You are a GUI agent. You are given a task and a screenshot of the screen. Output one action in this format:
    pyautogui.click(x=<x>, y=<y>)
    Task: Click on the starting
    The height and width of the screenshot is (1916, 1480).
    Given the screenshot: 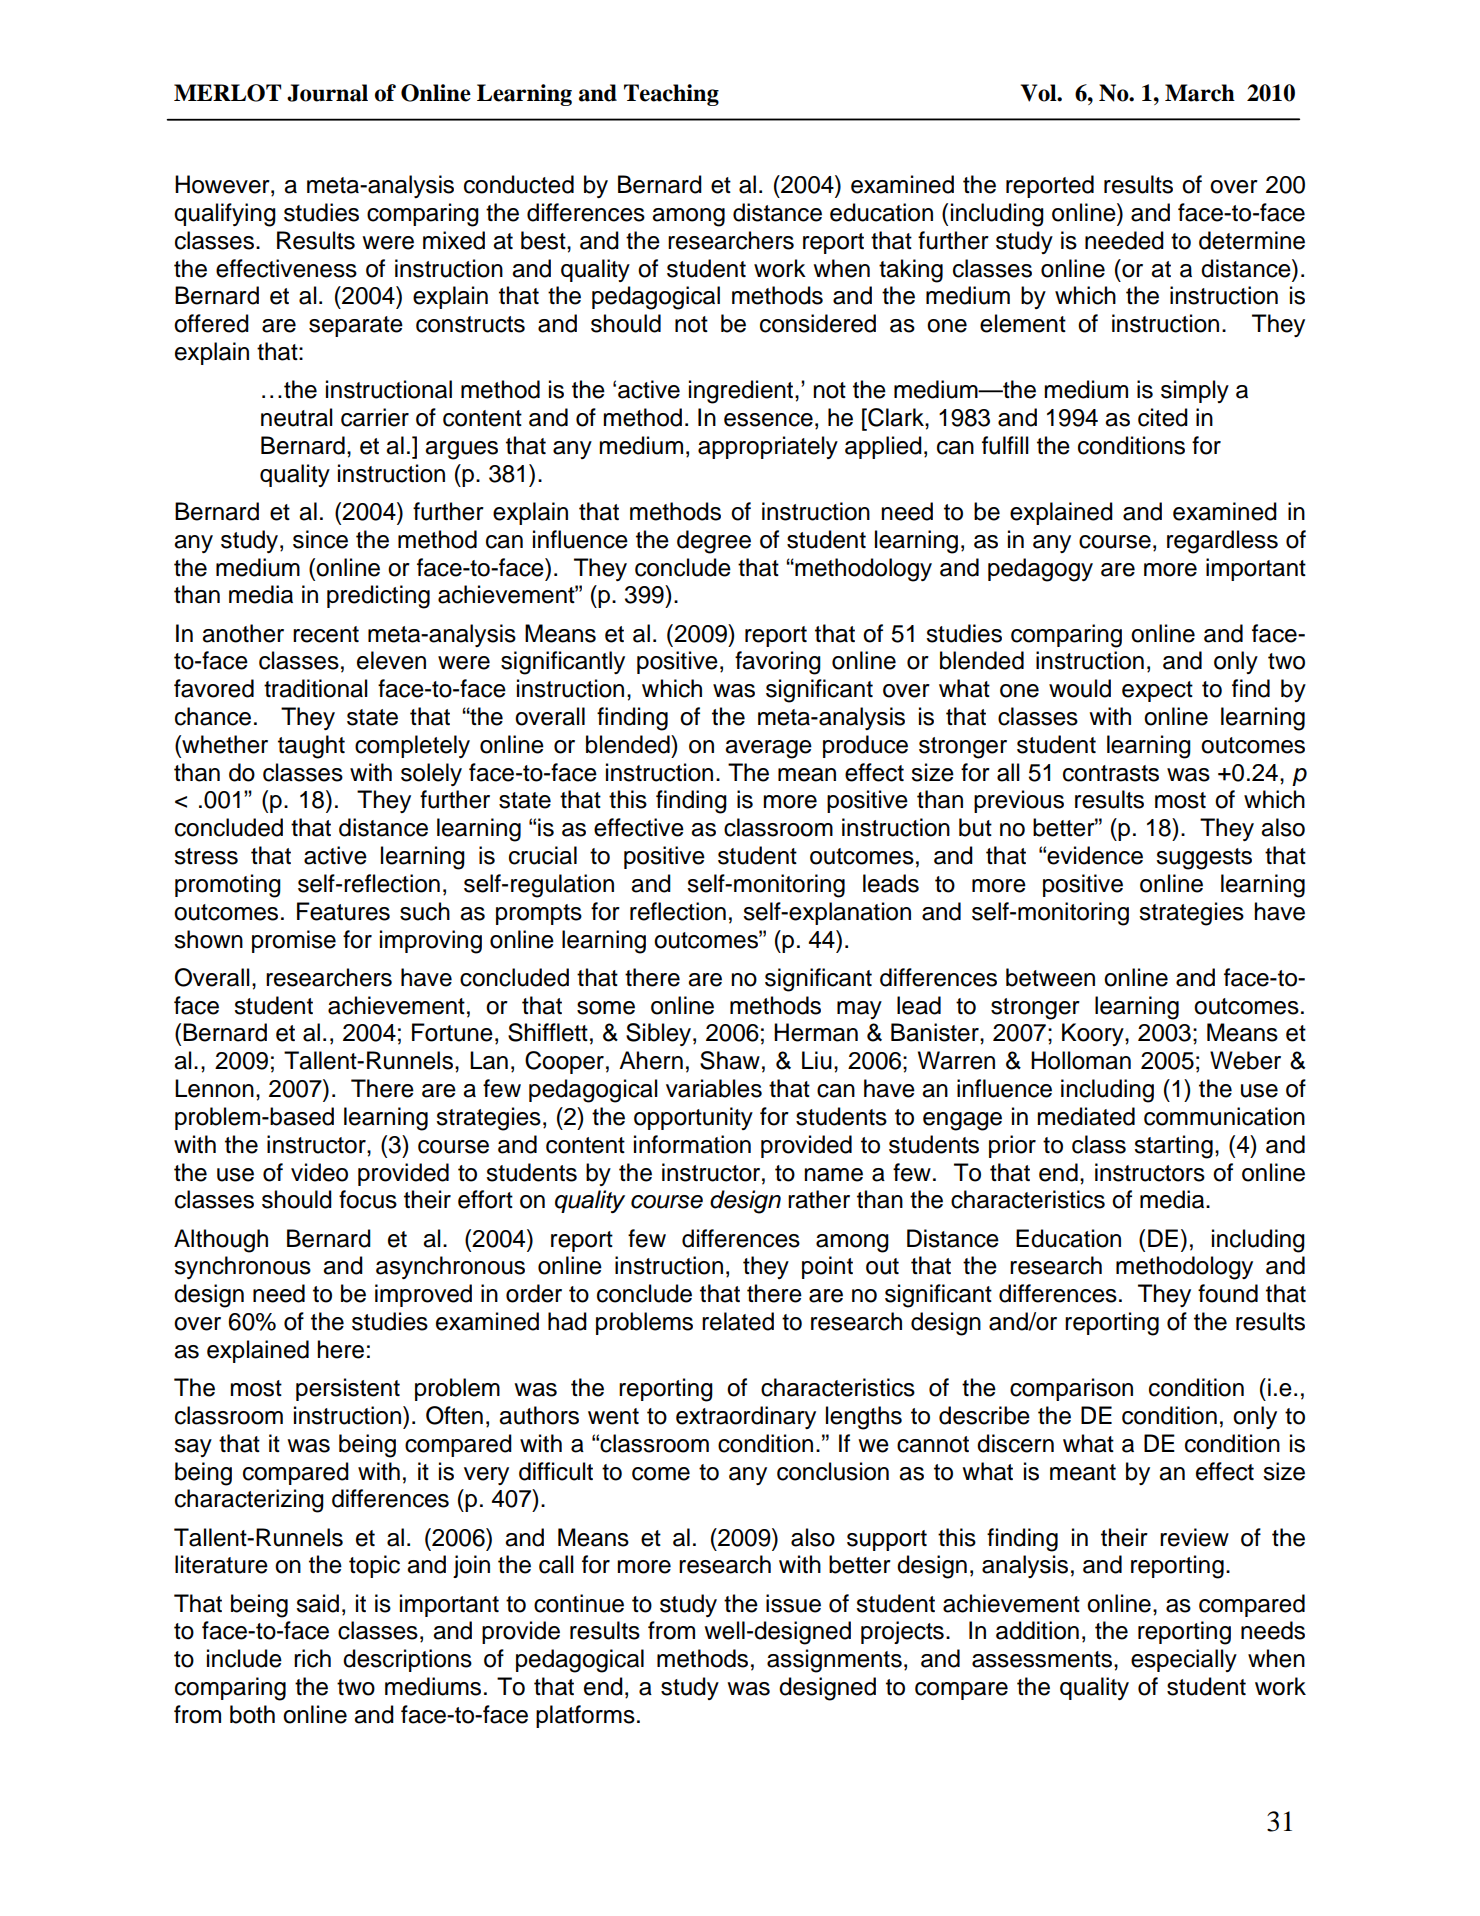 What is the action you would take?
    pyautogui.click(x=1173, y=1147)
